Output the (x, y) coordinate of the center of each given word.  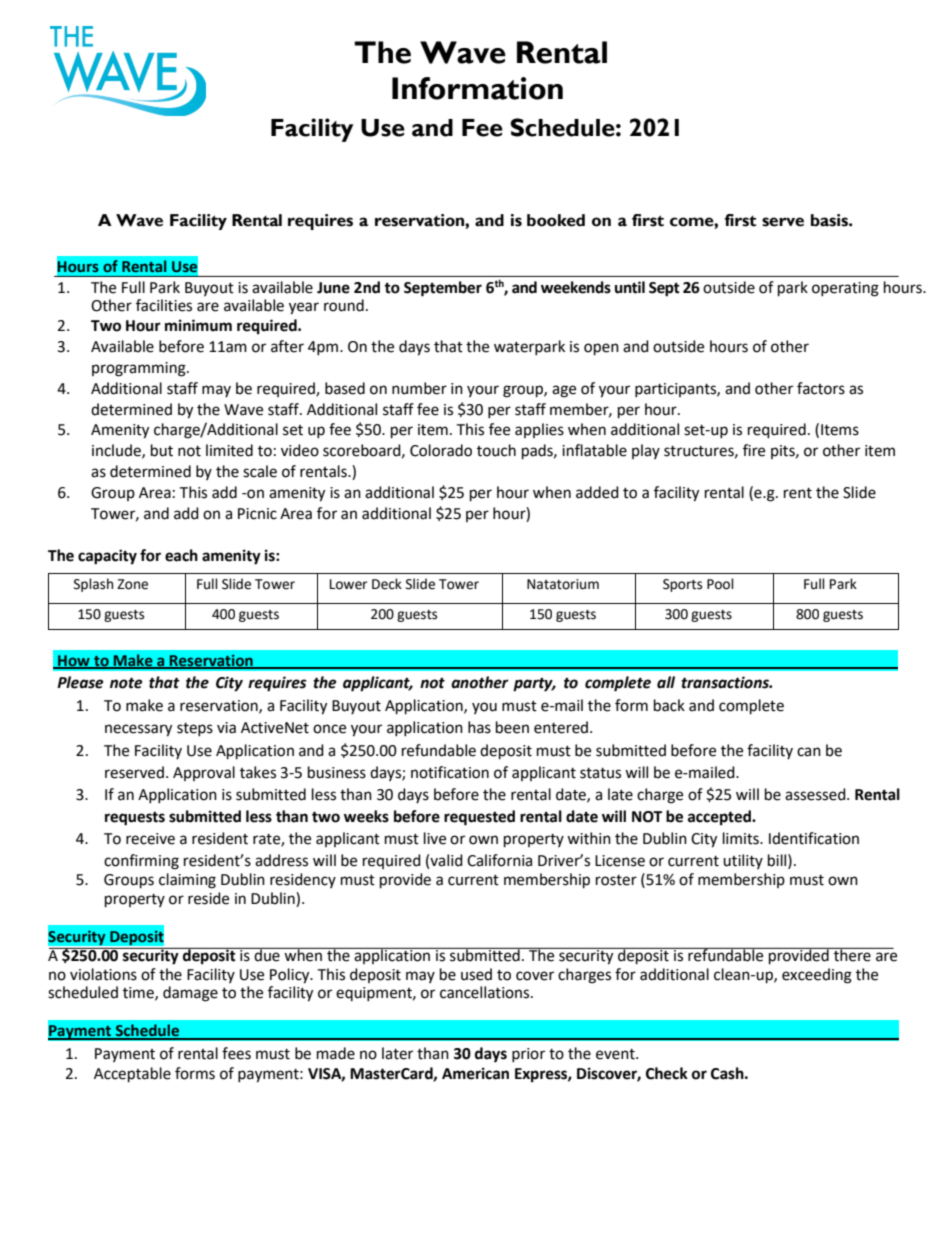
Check (667, 1073)
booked (556, 220)
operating (845, 289)
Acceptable (132, 1075)
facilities (164, 305)
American (475, 1073)
